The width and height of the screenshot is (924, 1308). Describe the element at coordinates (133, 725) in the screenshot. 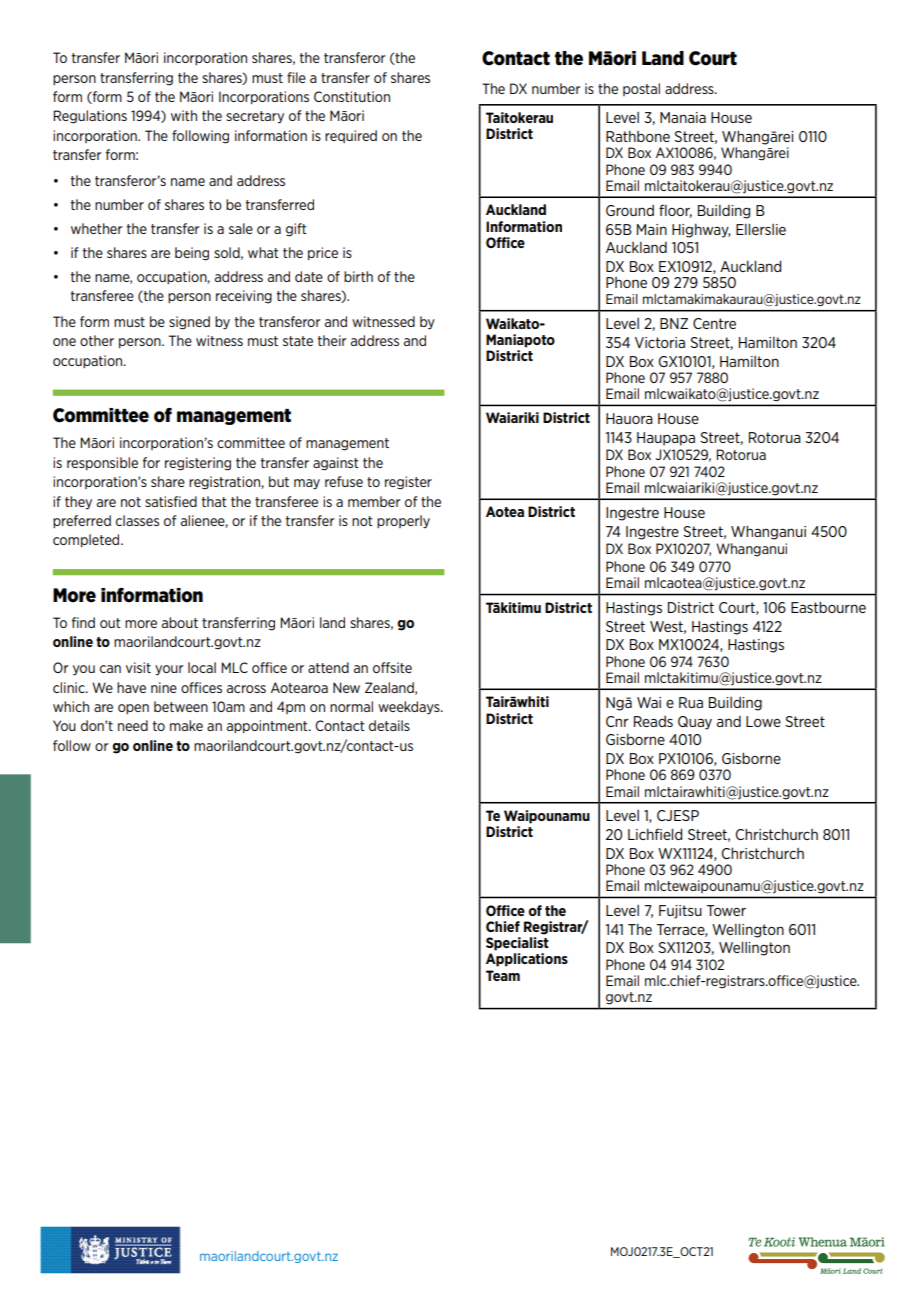

I see `need` at that location.
